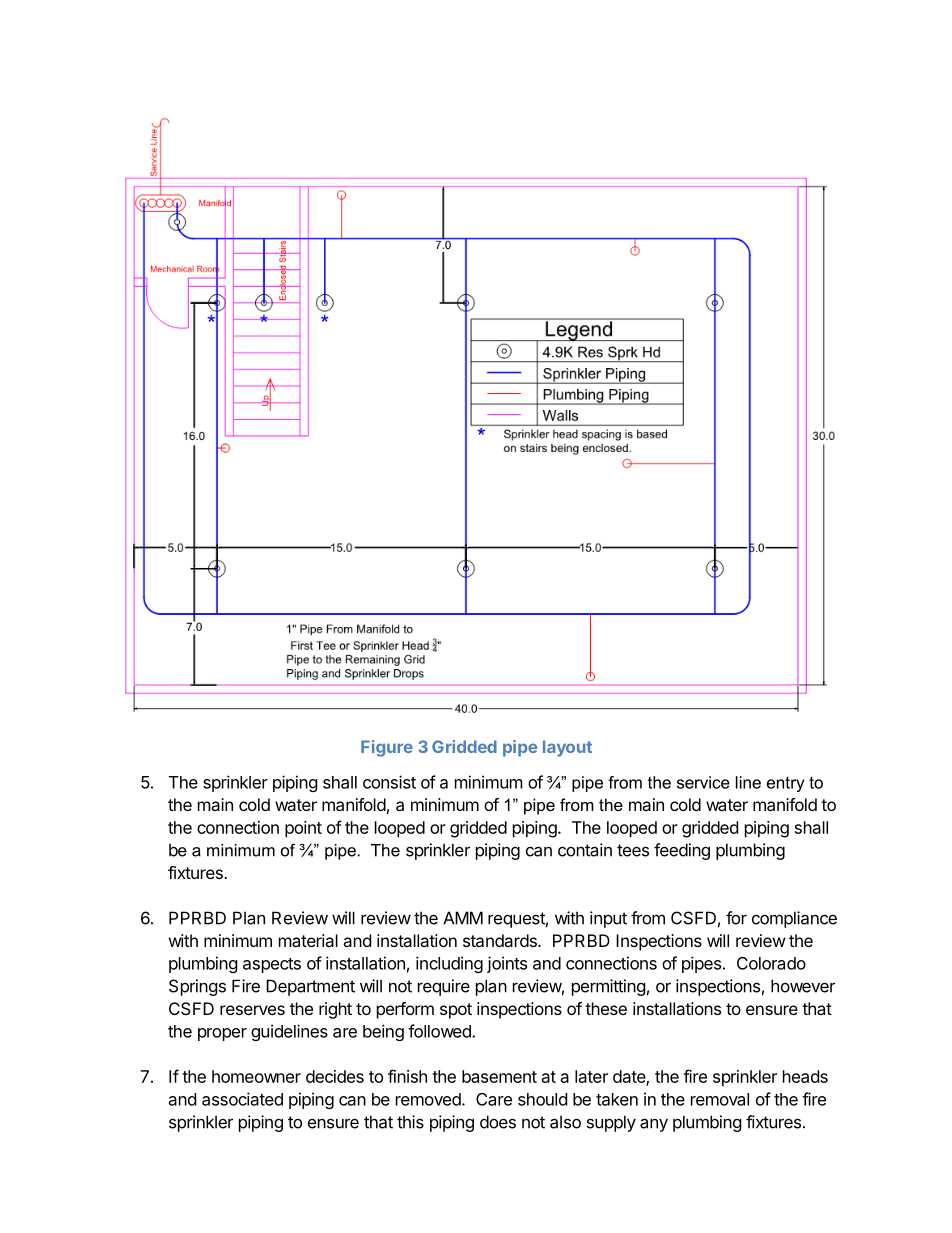  Describe the element at coordinates (498, 1122) in the screenshot. I see `does` at that location.
